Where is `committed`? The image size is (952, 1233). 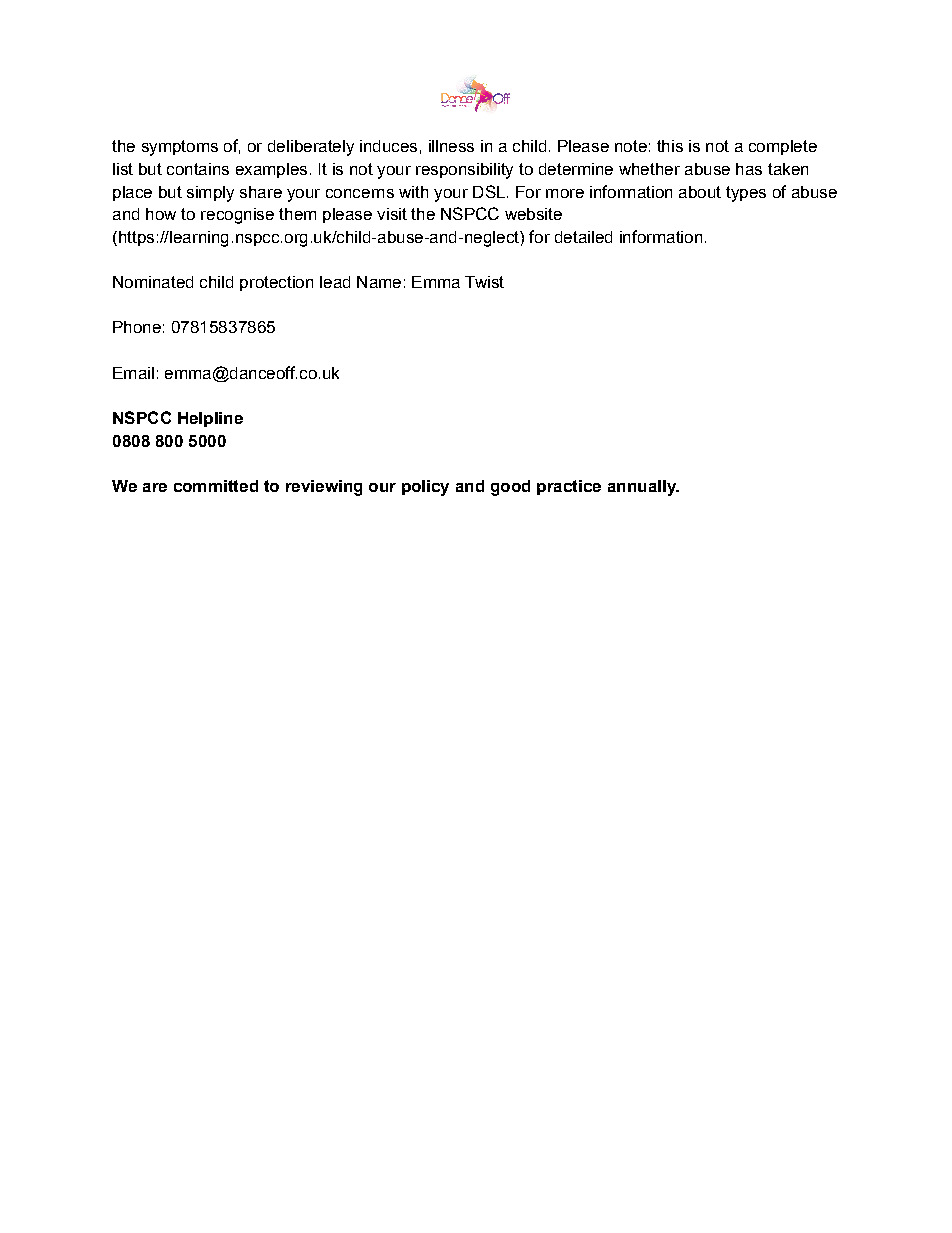 committed is located at coordinates (216, 486).
